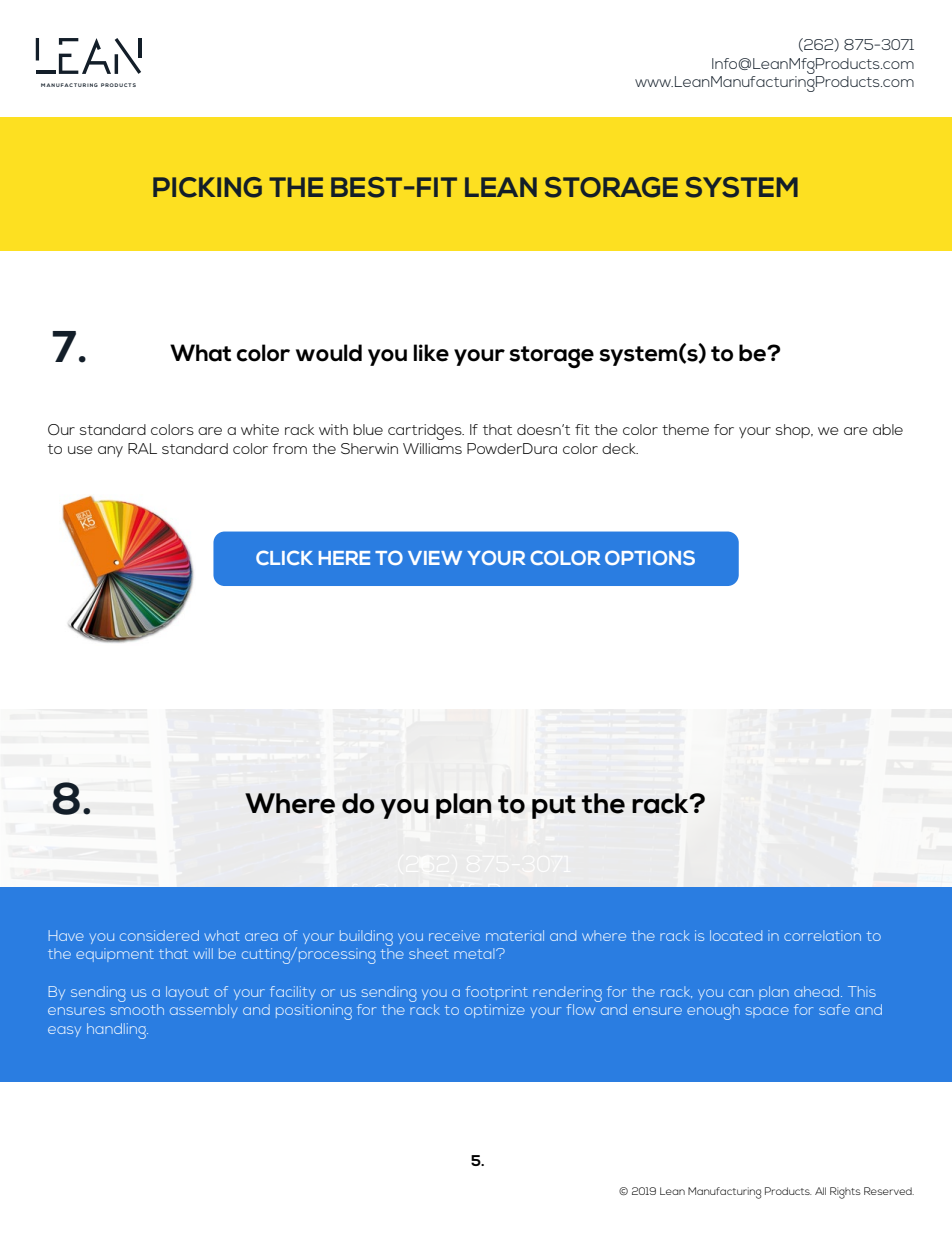  What do you see at coordinates (494, 1011) in the page?
I see `optimize` at bounding box center [494, 1011].
